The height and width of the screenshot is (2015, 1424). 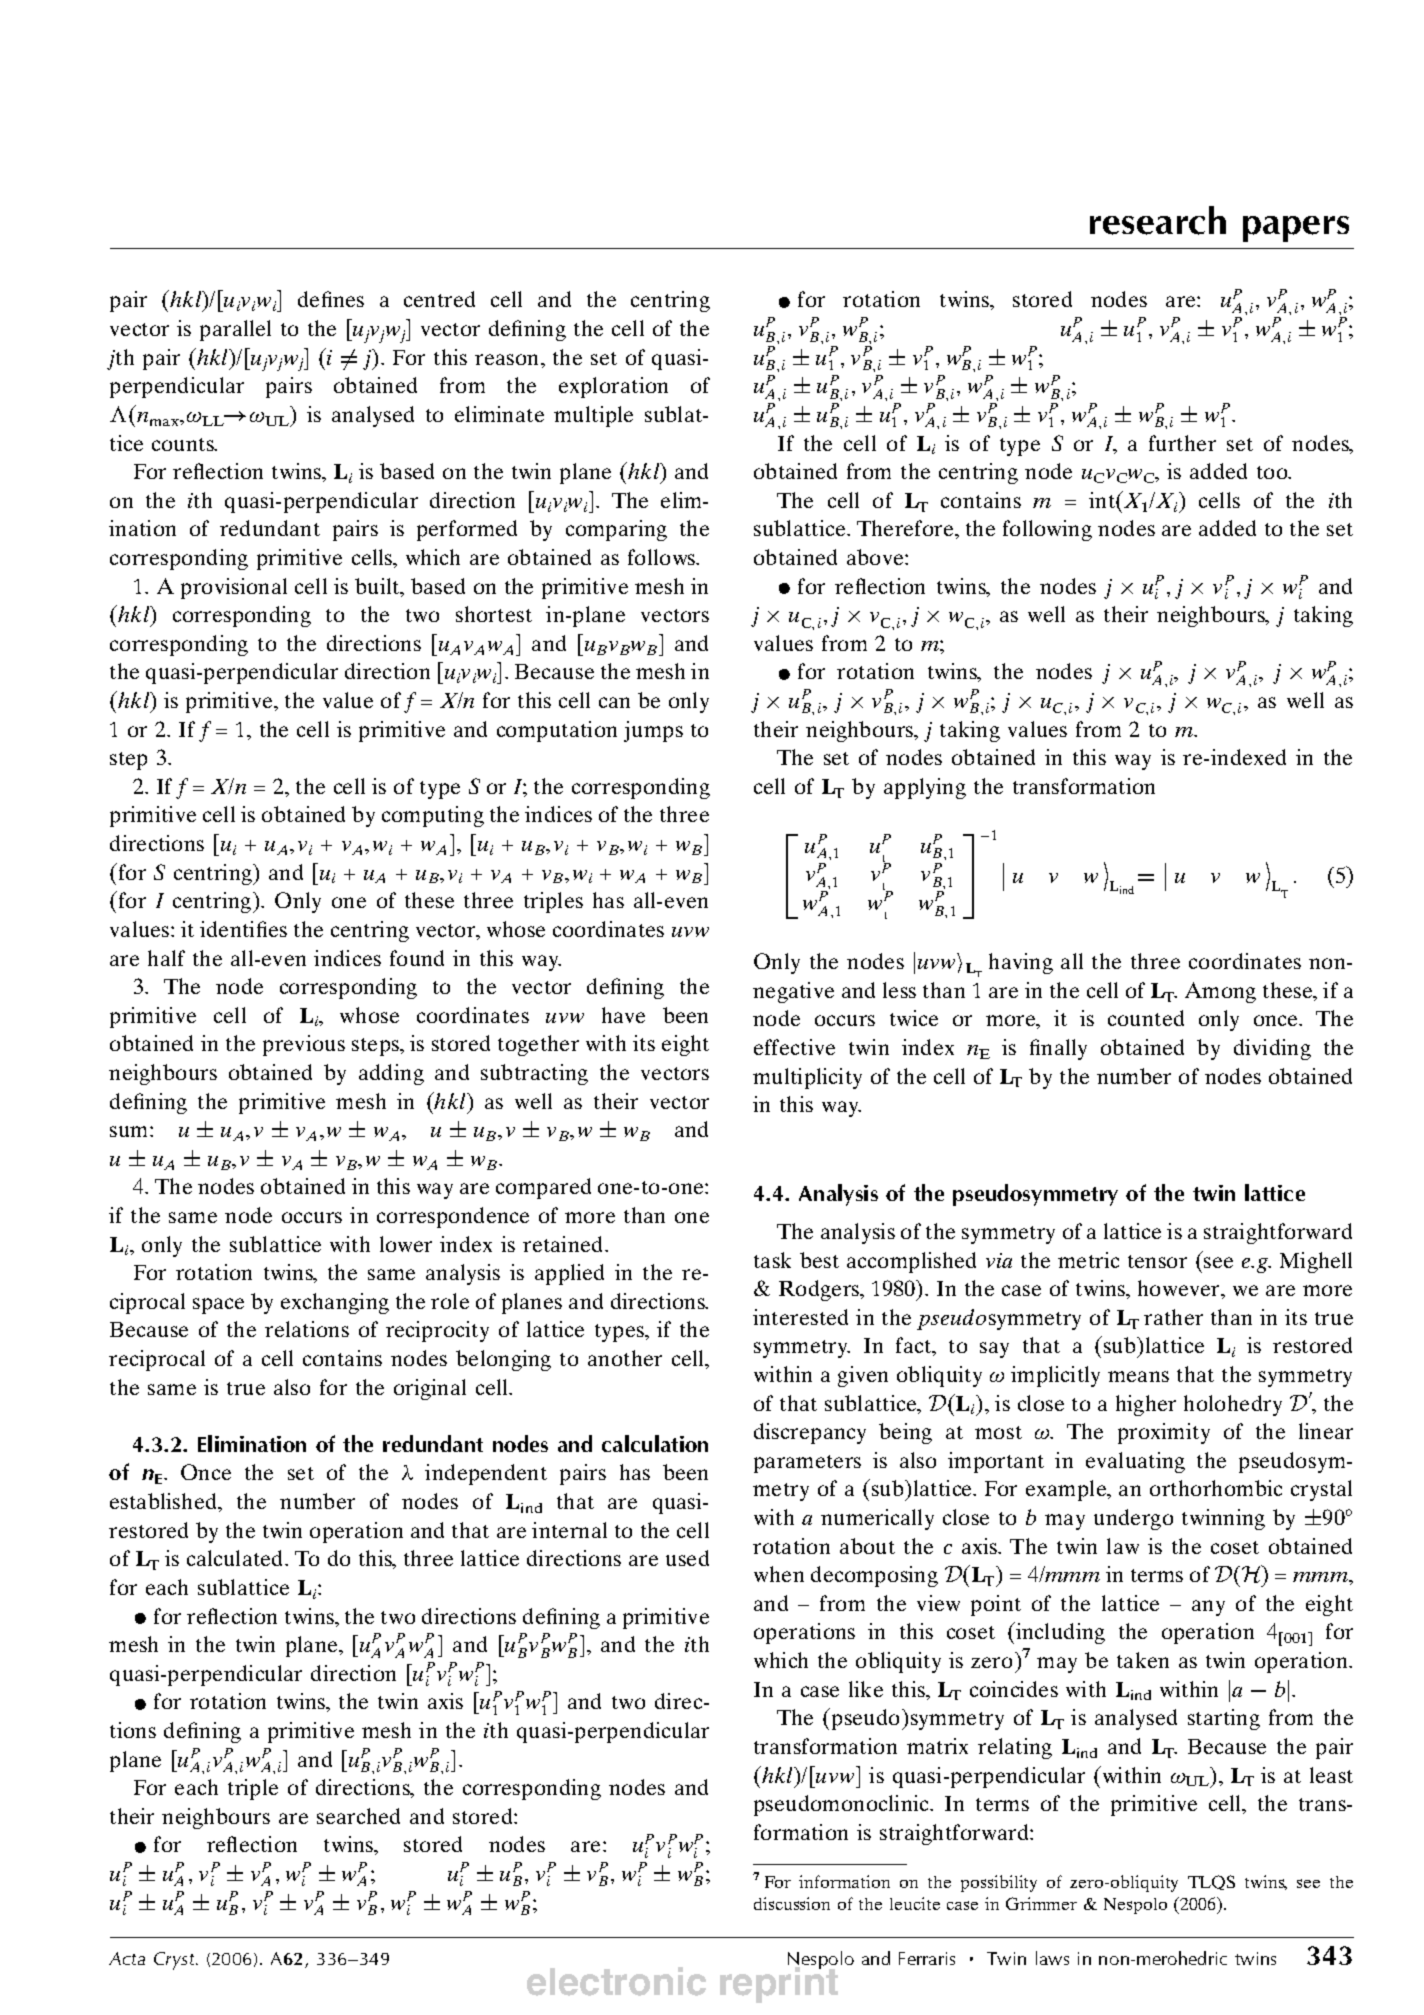 What do you see at coordinates (335, 1303) in the screenshot?
I see `exchanging` at bounding box center [335, 1303].
